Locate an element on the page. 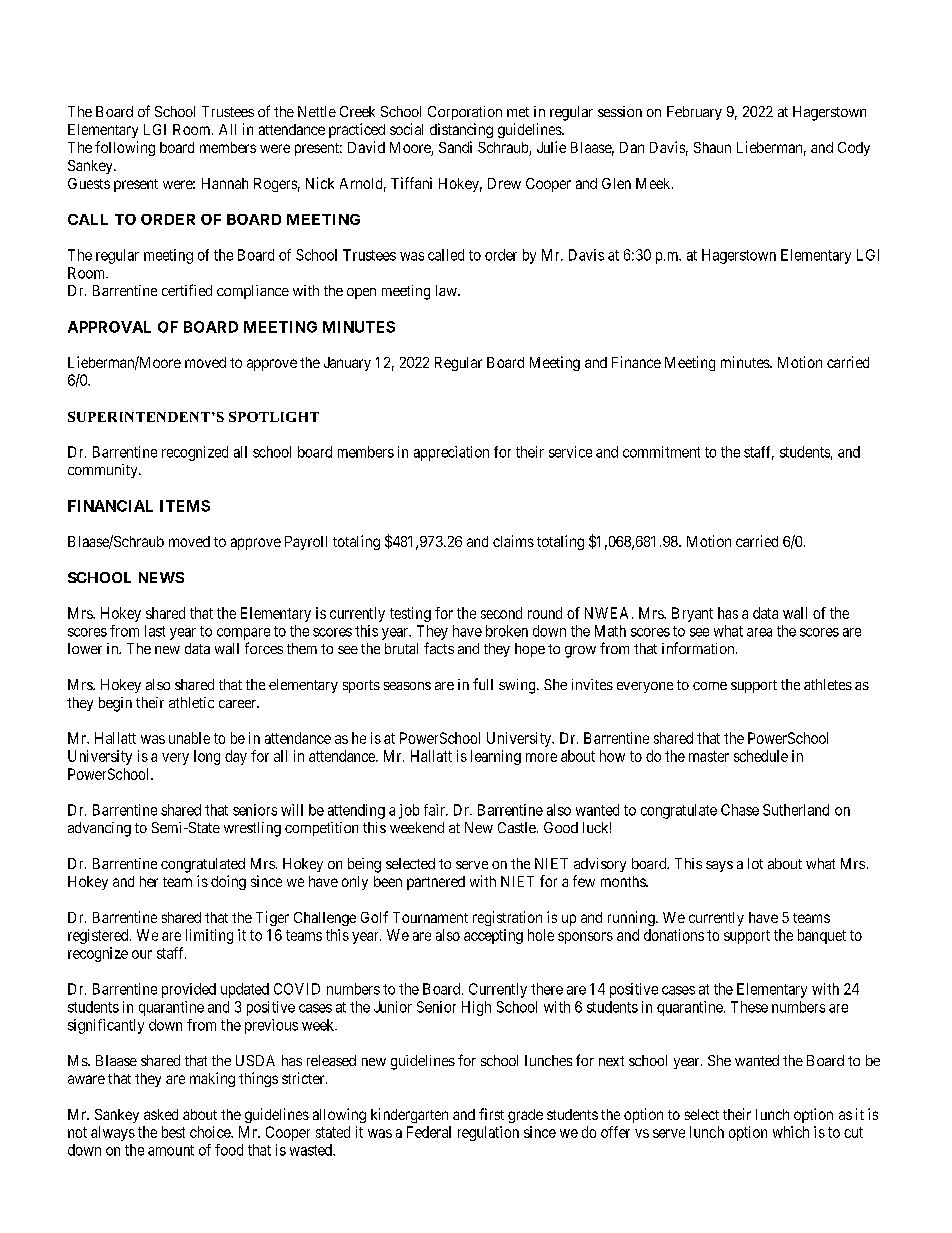 The height and width of the document is (1233, 952). which is located at coordinates (791, 1132).
